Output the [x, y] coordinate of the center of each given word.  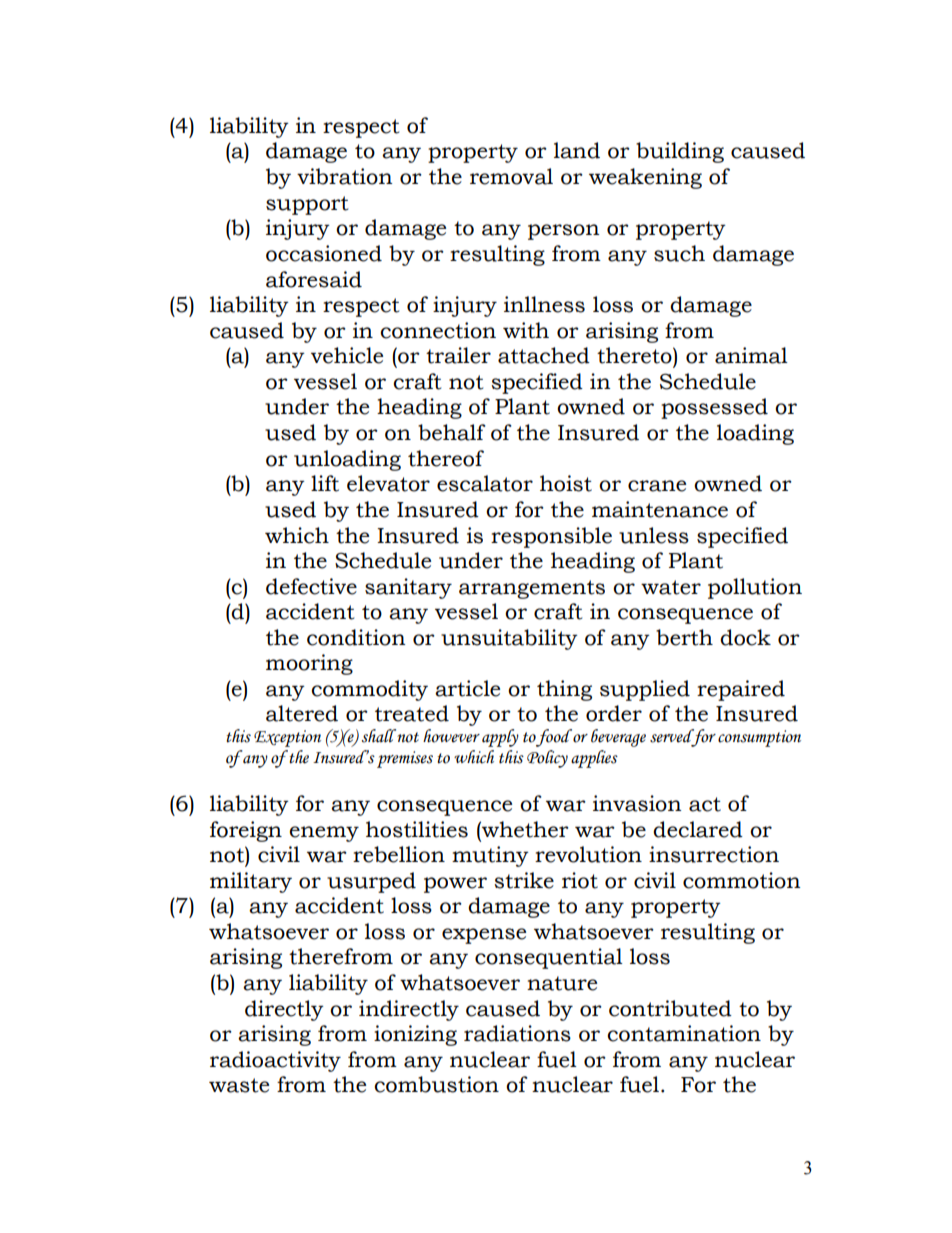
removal [511, 176]
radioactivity [275, 1061]
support [307, 205]
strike [524, 880]
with [526, 330]
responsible [551, 537]
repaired [741, 690]
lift [325, 483]
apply [500, 738]
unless [654, 535]
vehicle [347, 355]
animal [751, 355]
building [680, 152]
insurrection [714, 854]
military [251, 882]
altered [302, 713]
